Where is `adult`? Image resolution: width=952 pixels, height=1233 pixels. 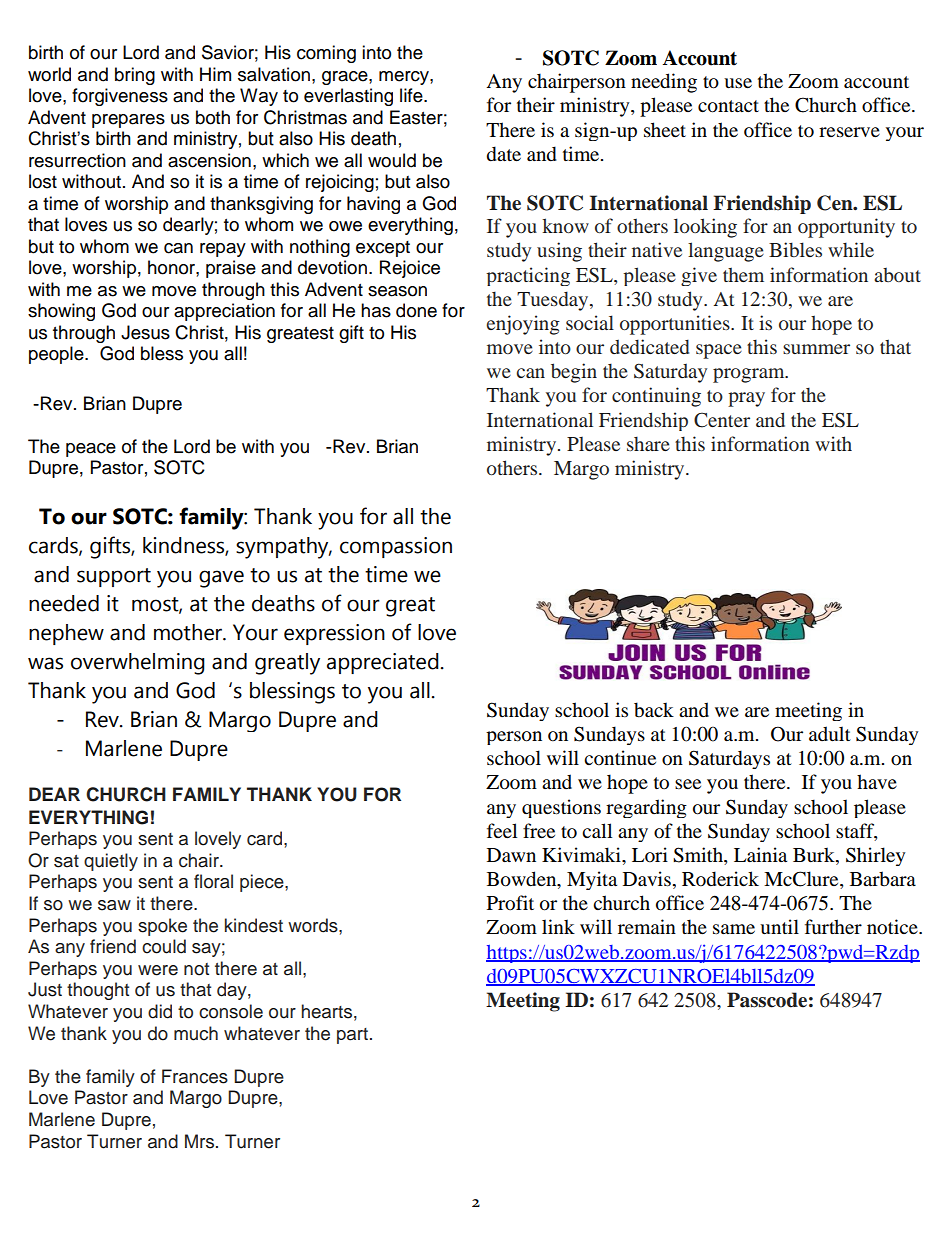 adult is located at coordinates (830, 734).
